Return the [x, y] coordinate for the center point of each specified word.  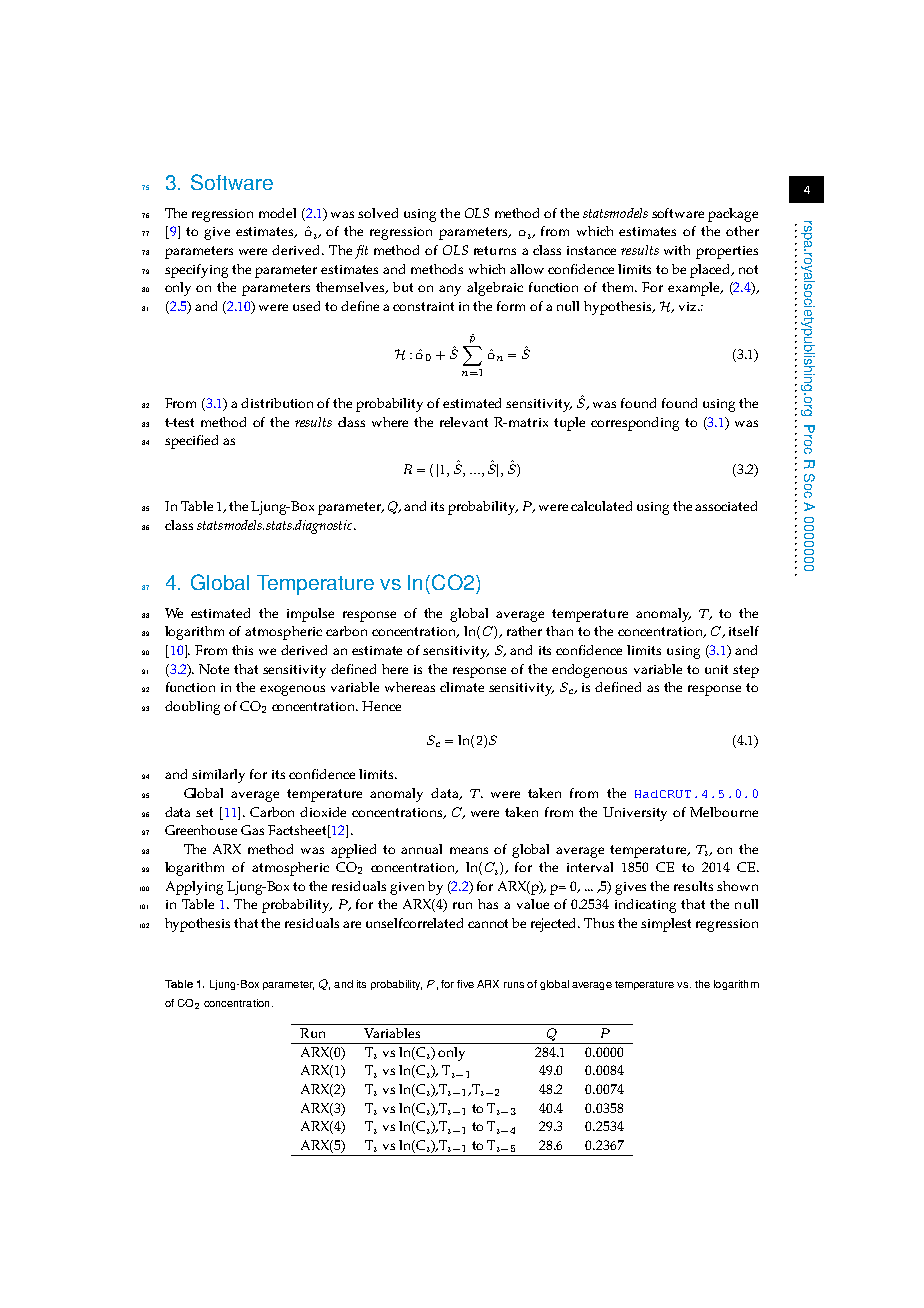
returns [495, 250]
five [465, 984]
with [677, 250]
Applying [194, 888]
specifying [196, 271]
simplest [666, 925]
